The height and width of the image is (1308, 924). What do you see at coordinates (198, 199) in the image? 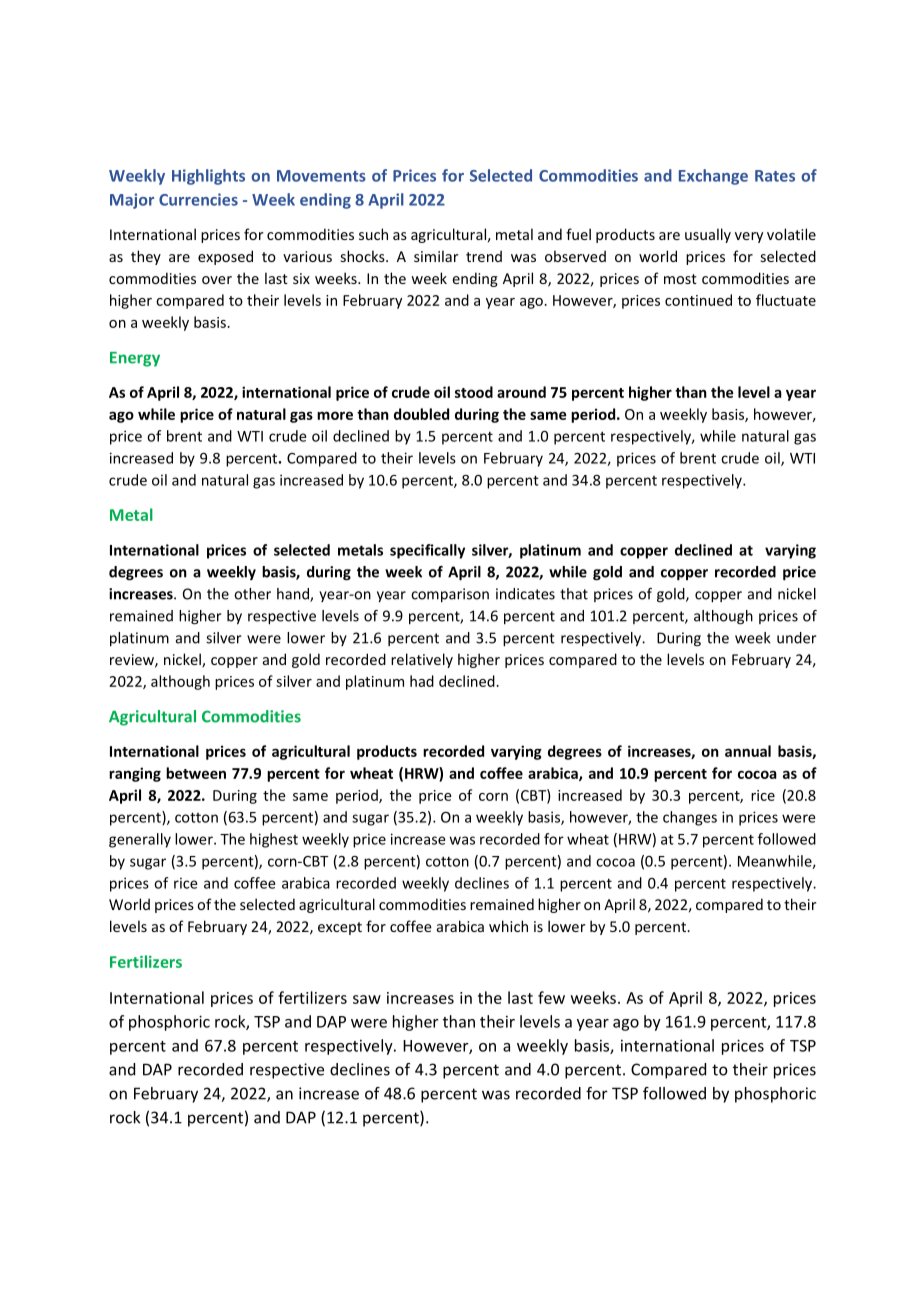
I see `Currencies` at bounding box center [198, 199].
